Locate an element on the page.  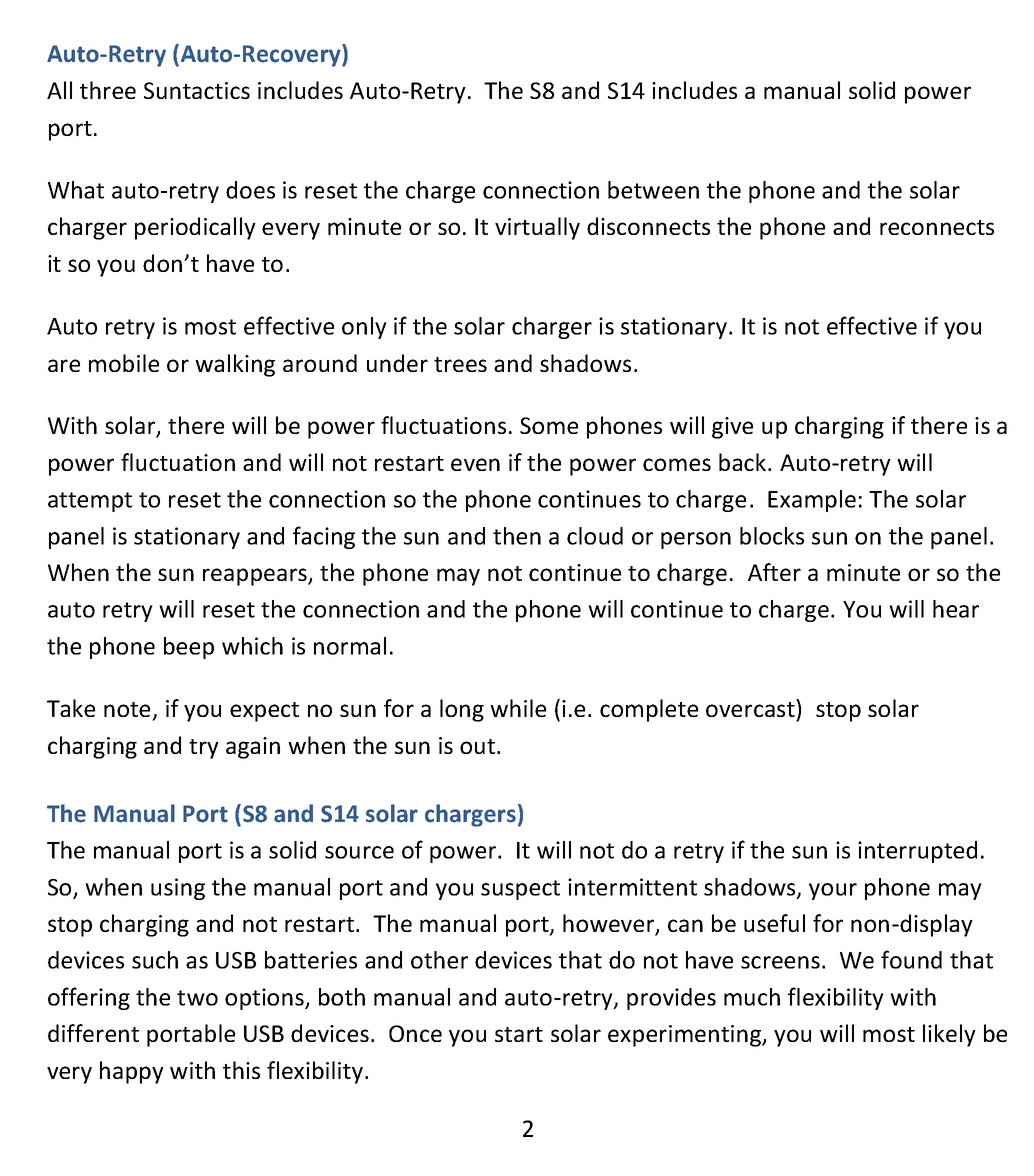
give is located at coordinates (732, 428).
